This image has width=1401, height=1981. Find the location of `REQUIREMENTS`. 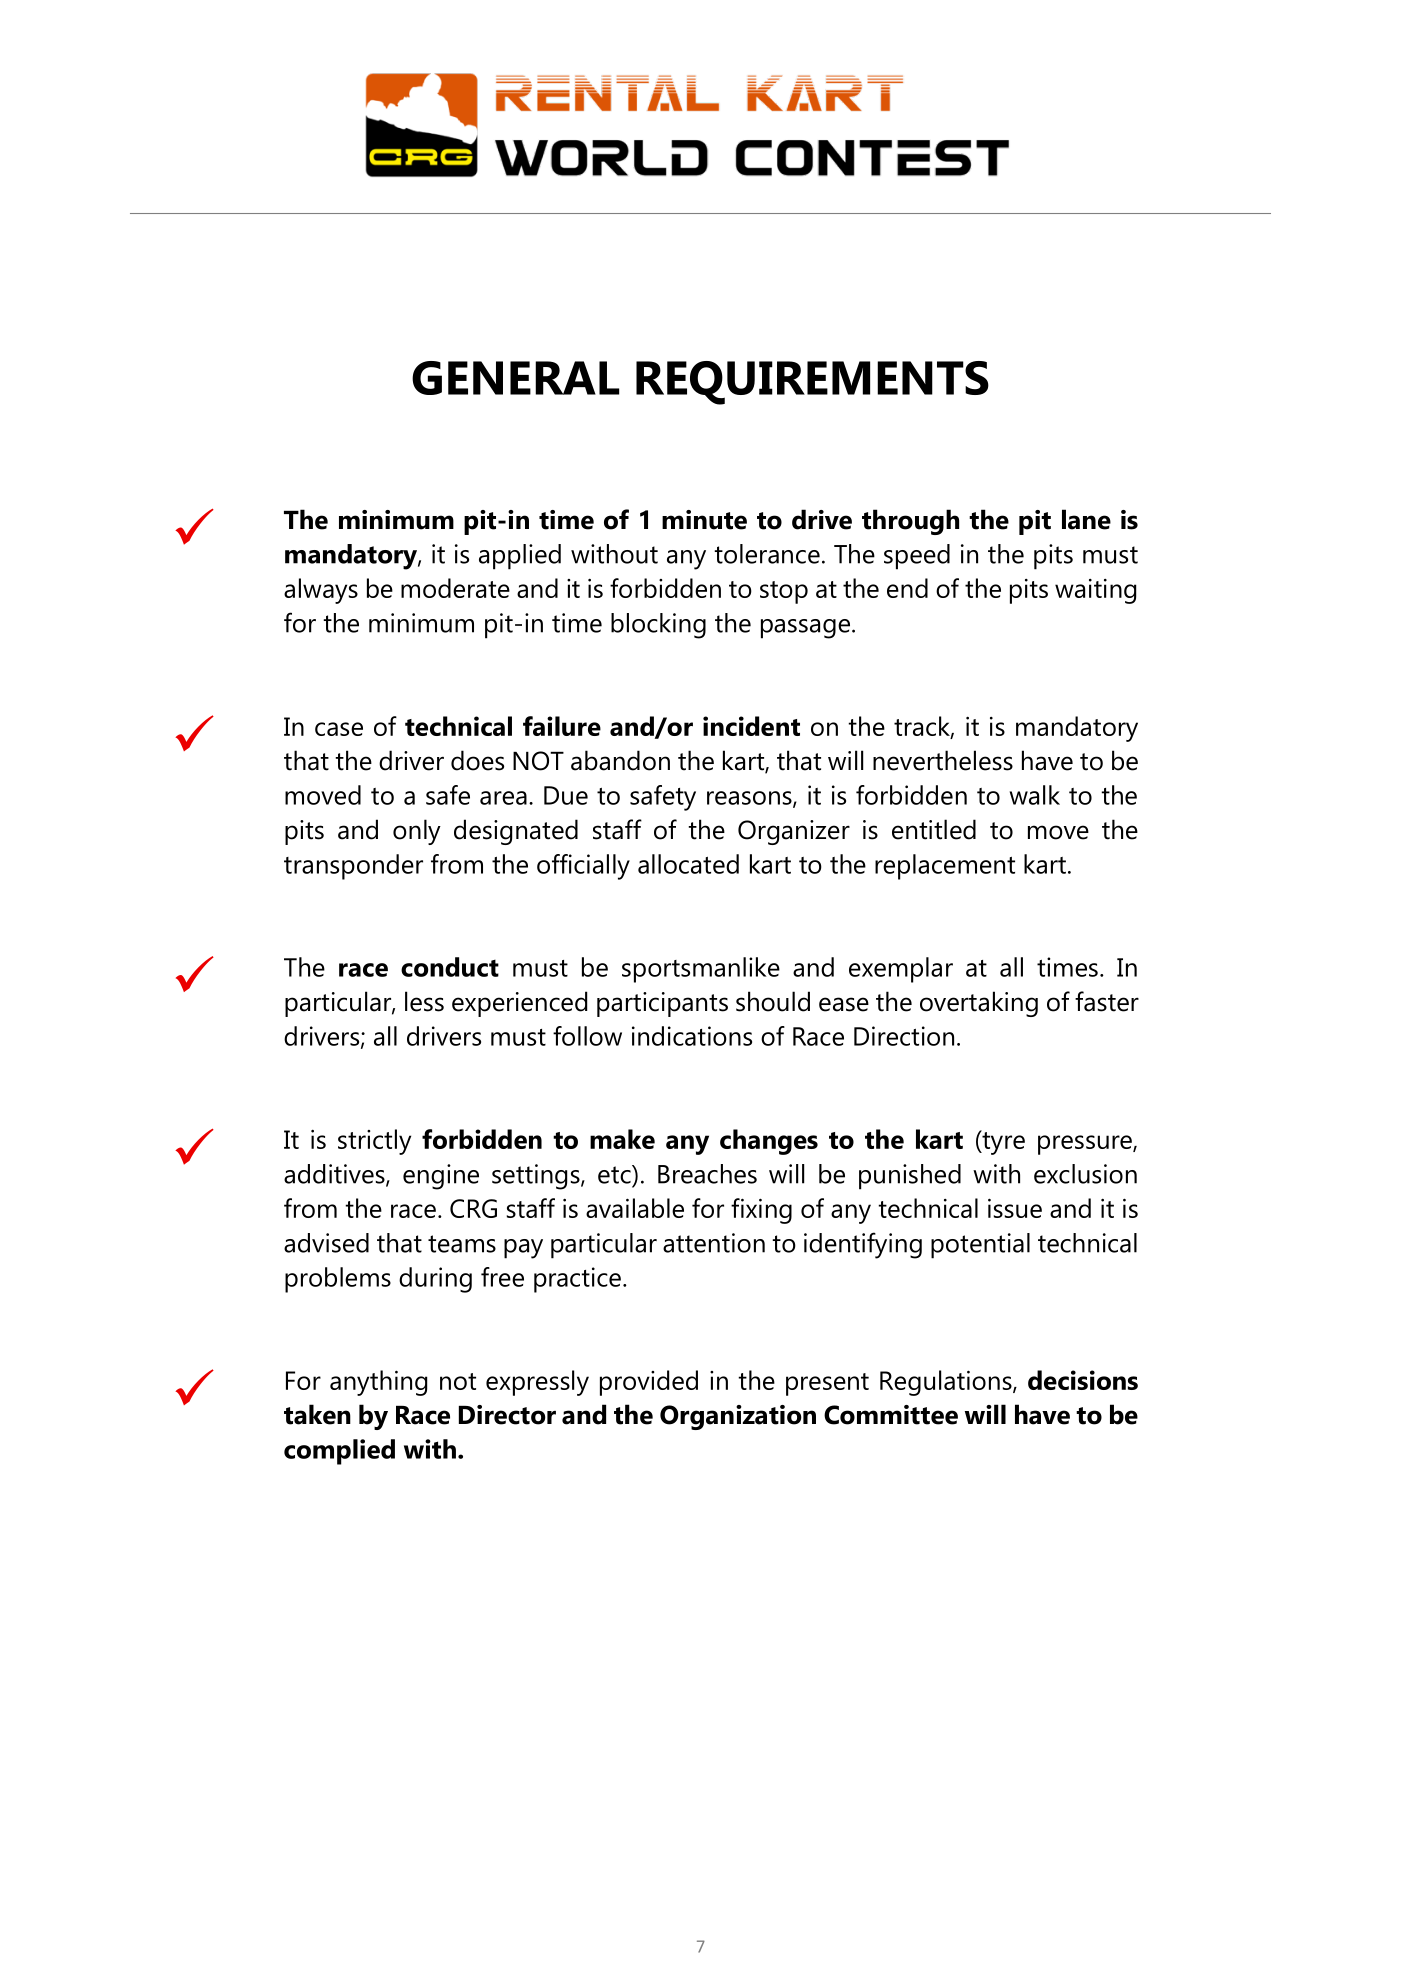

REQUIREMENTS is located at coordinates (812, 383).
